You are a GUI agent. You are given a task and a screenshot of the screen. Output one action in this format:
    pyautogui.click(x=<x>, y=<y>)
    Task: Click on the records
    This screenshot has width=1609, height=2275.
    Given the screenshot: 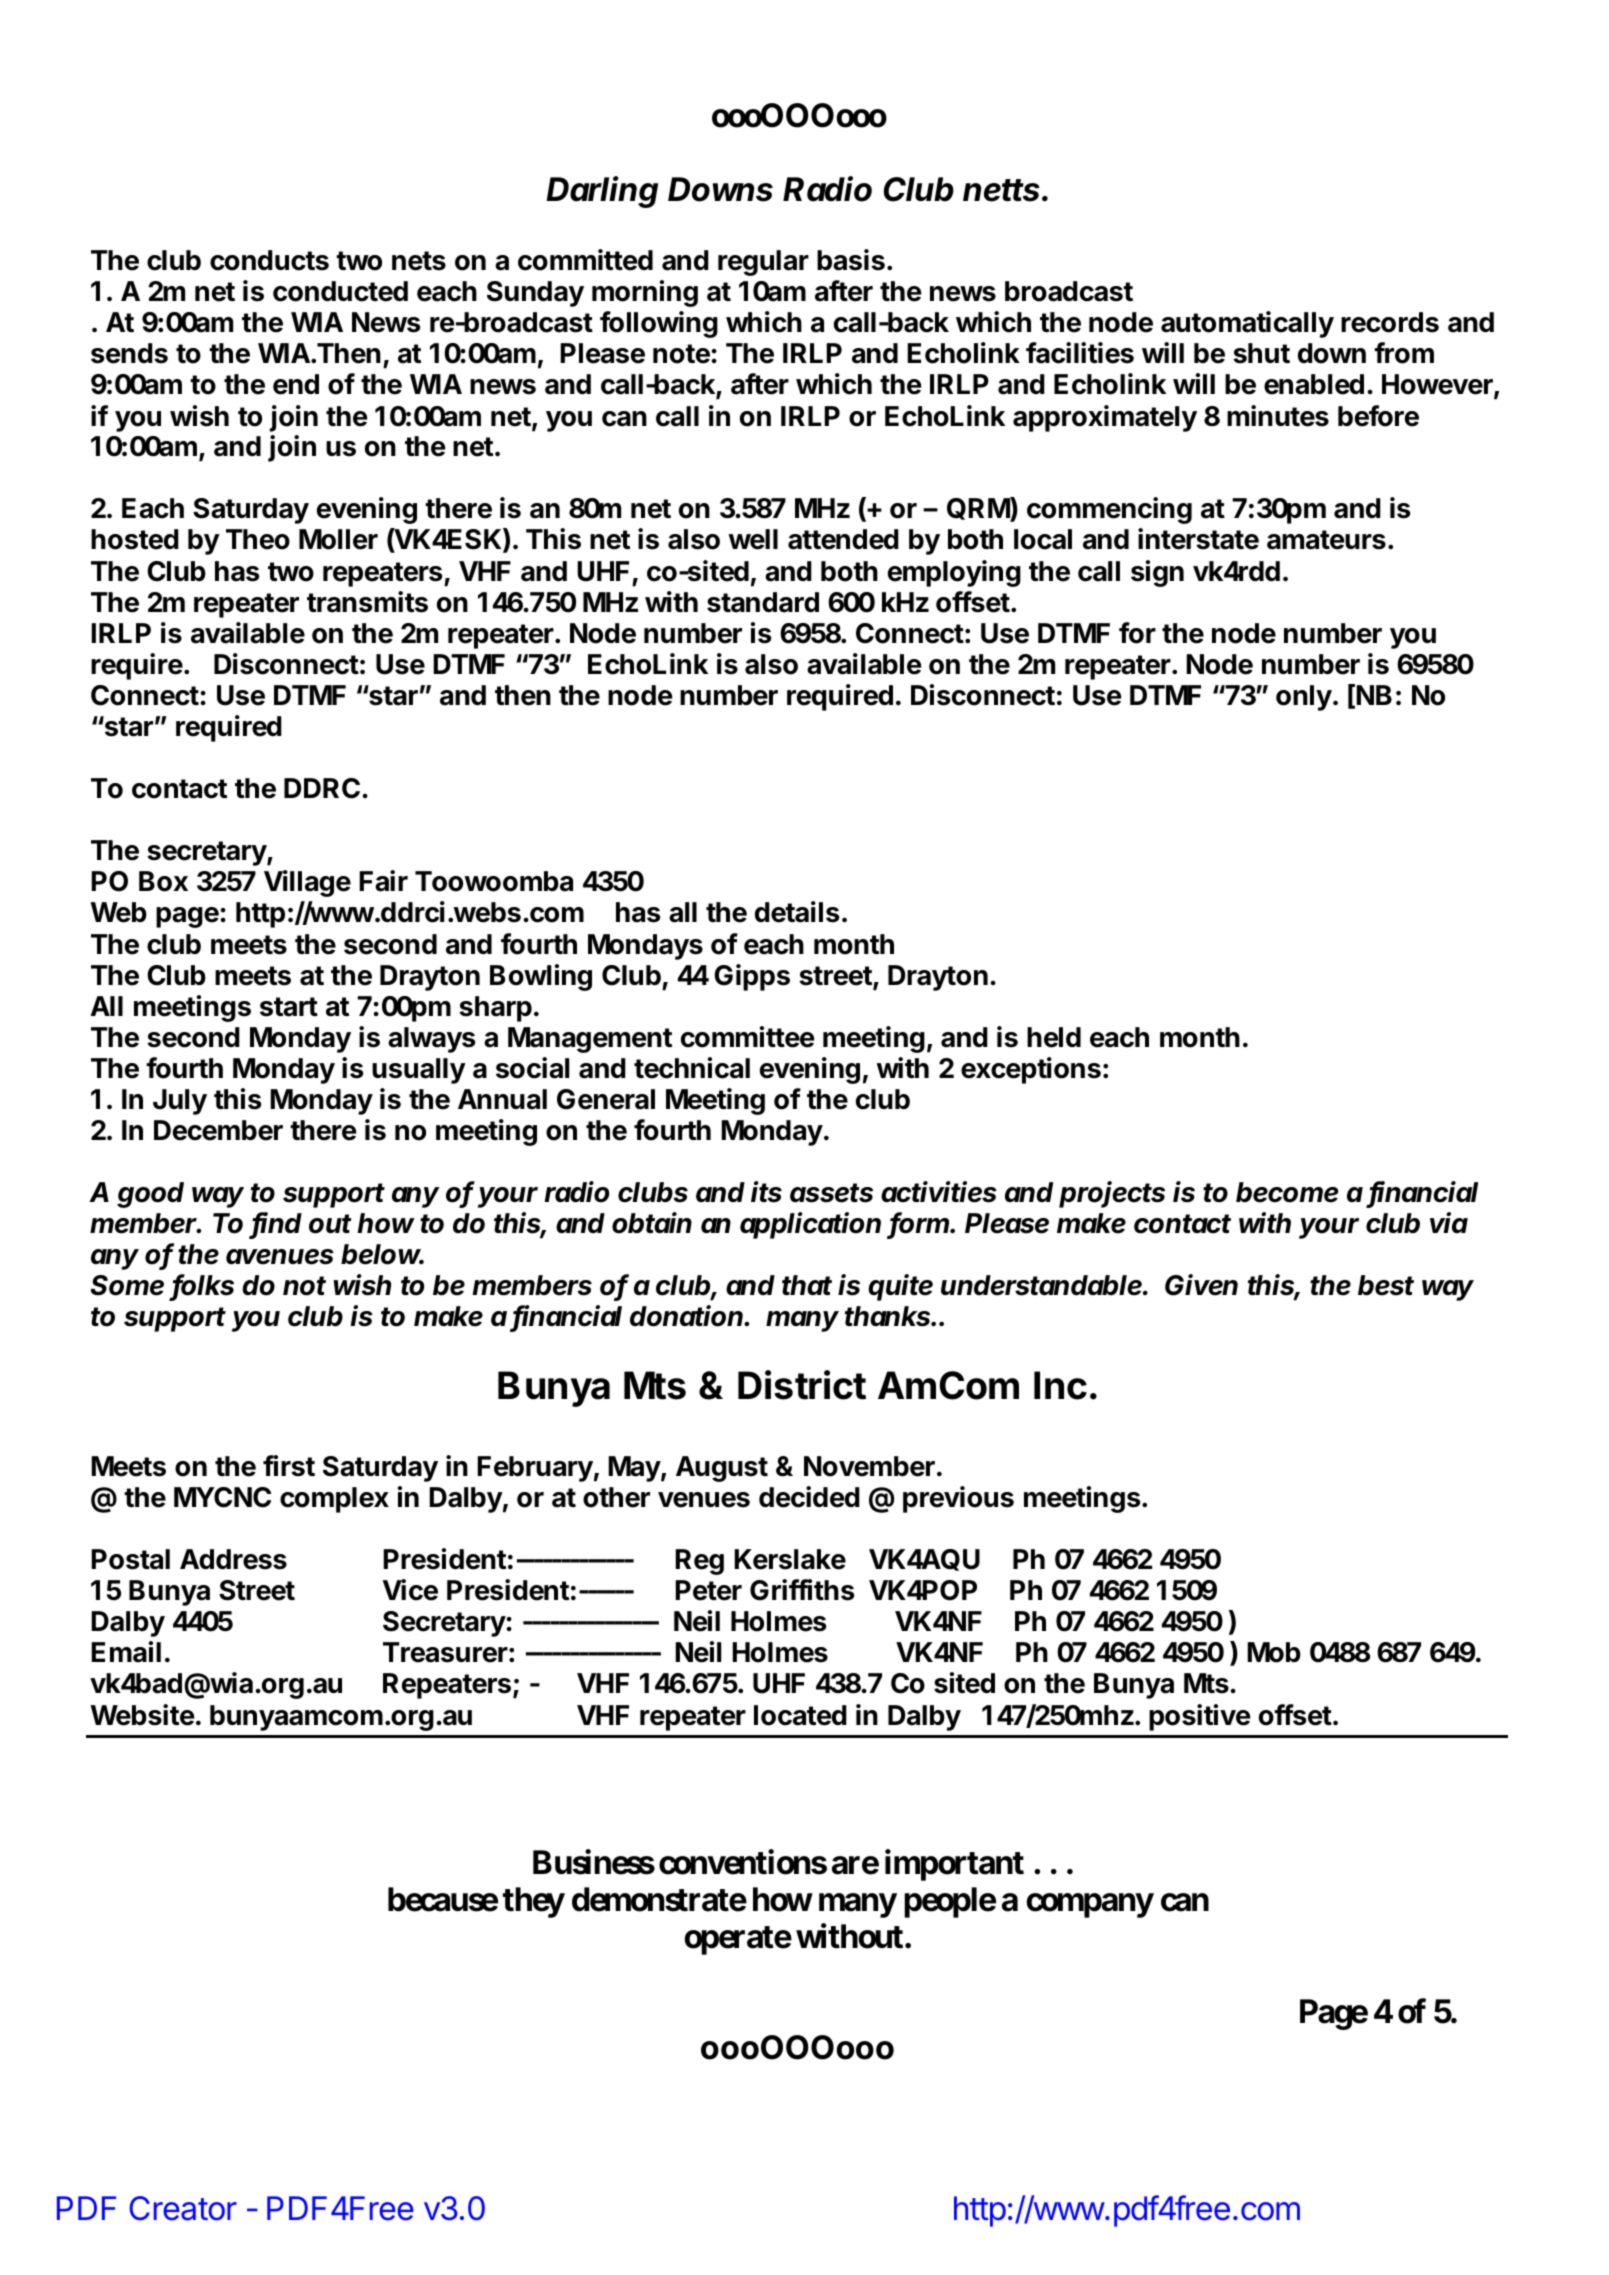 What is the action you would take?
    pyautogui.click(x=1390, y=322)
